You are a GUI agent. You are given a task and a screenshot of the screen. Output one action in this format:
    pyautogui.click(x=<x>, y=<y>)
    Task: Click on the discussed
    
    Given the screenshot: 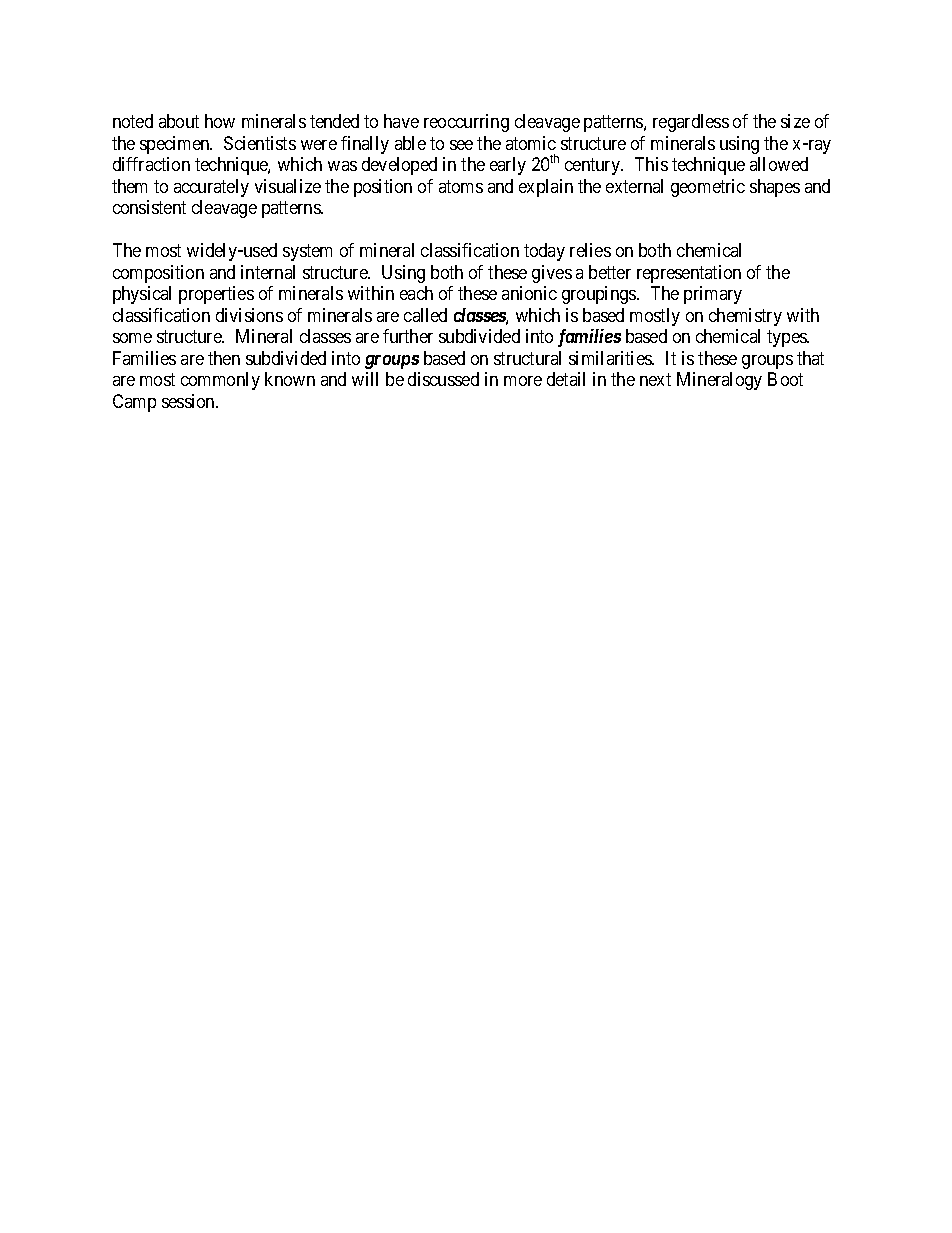 What is the action you would take?
    pyautogui.click(x=443, y=379)
